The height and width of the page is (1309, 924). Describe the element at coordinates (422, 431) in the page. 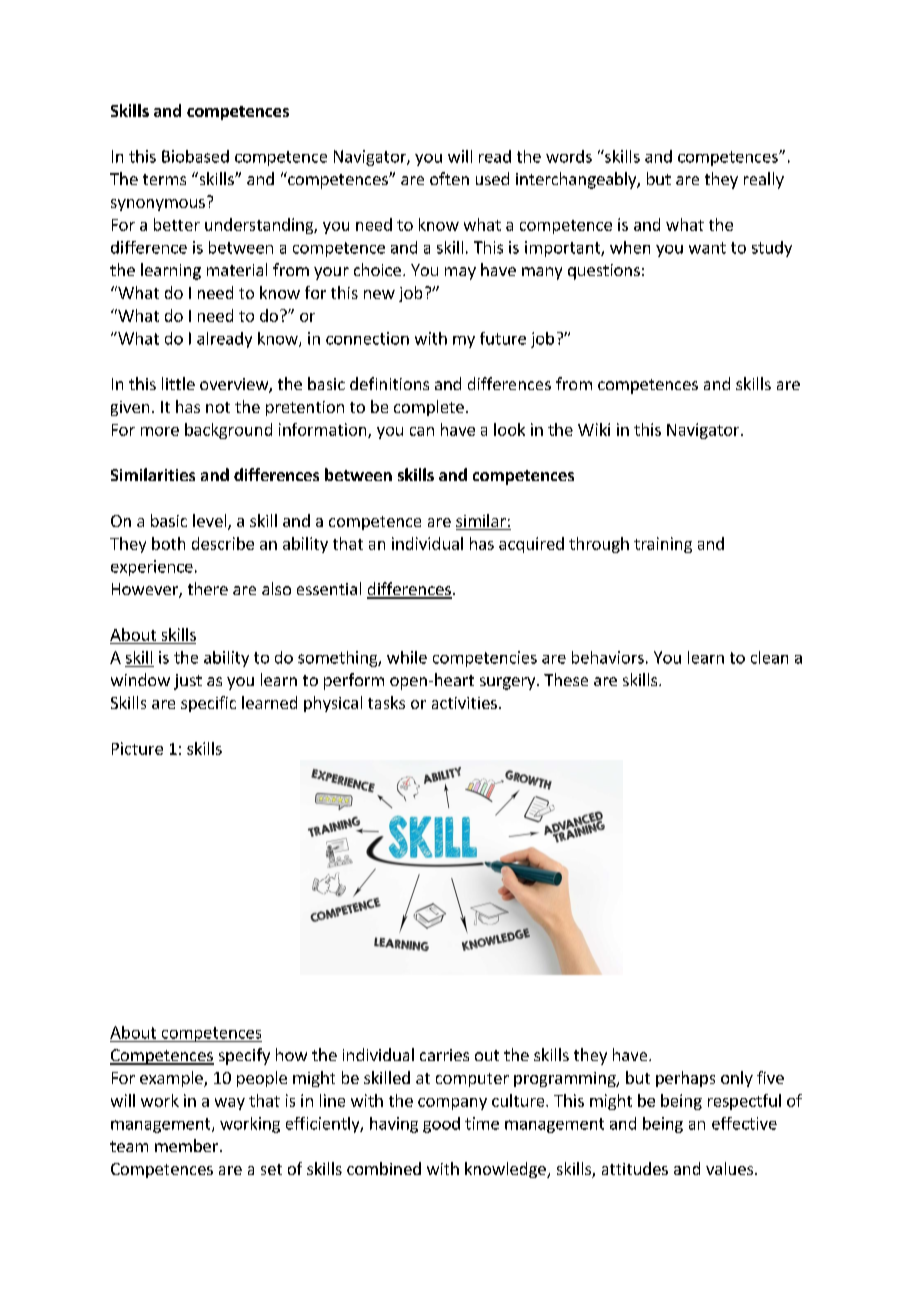

I see `can` at that location.
